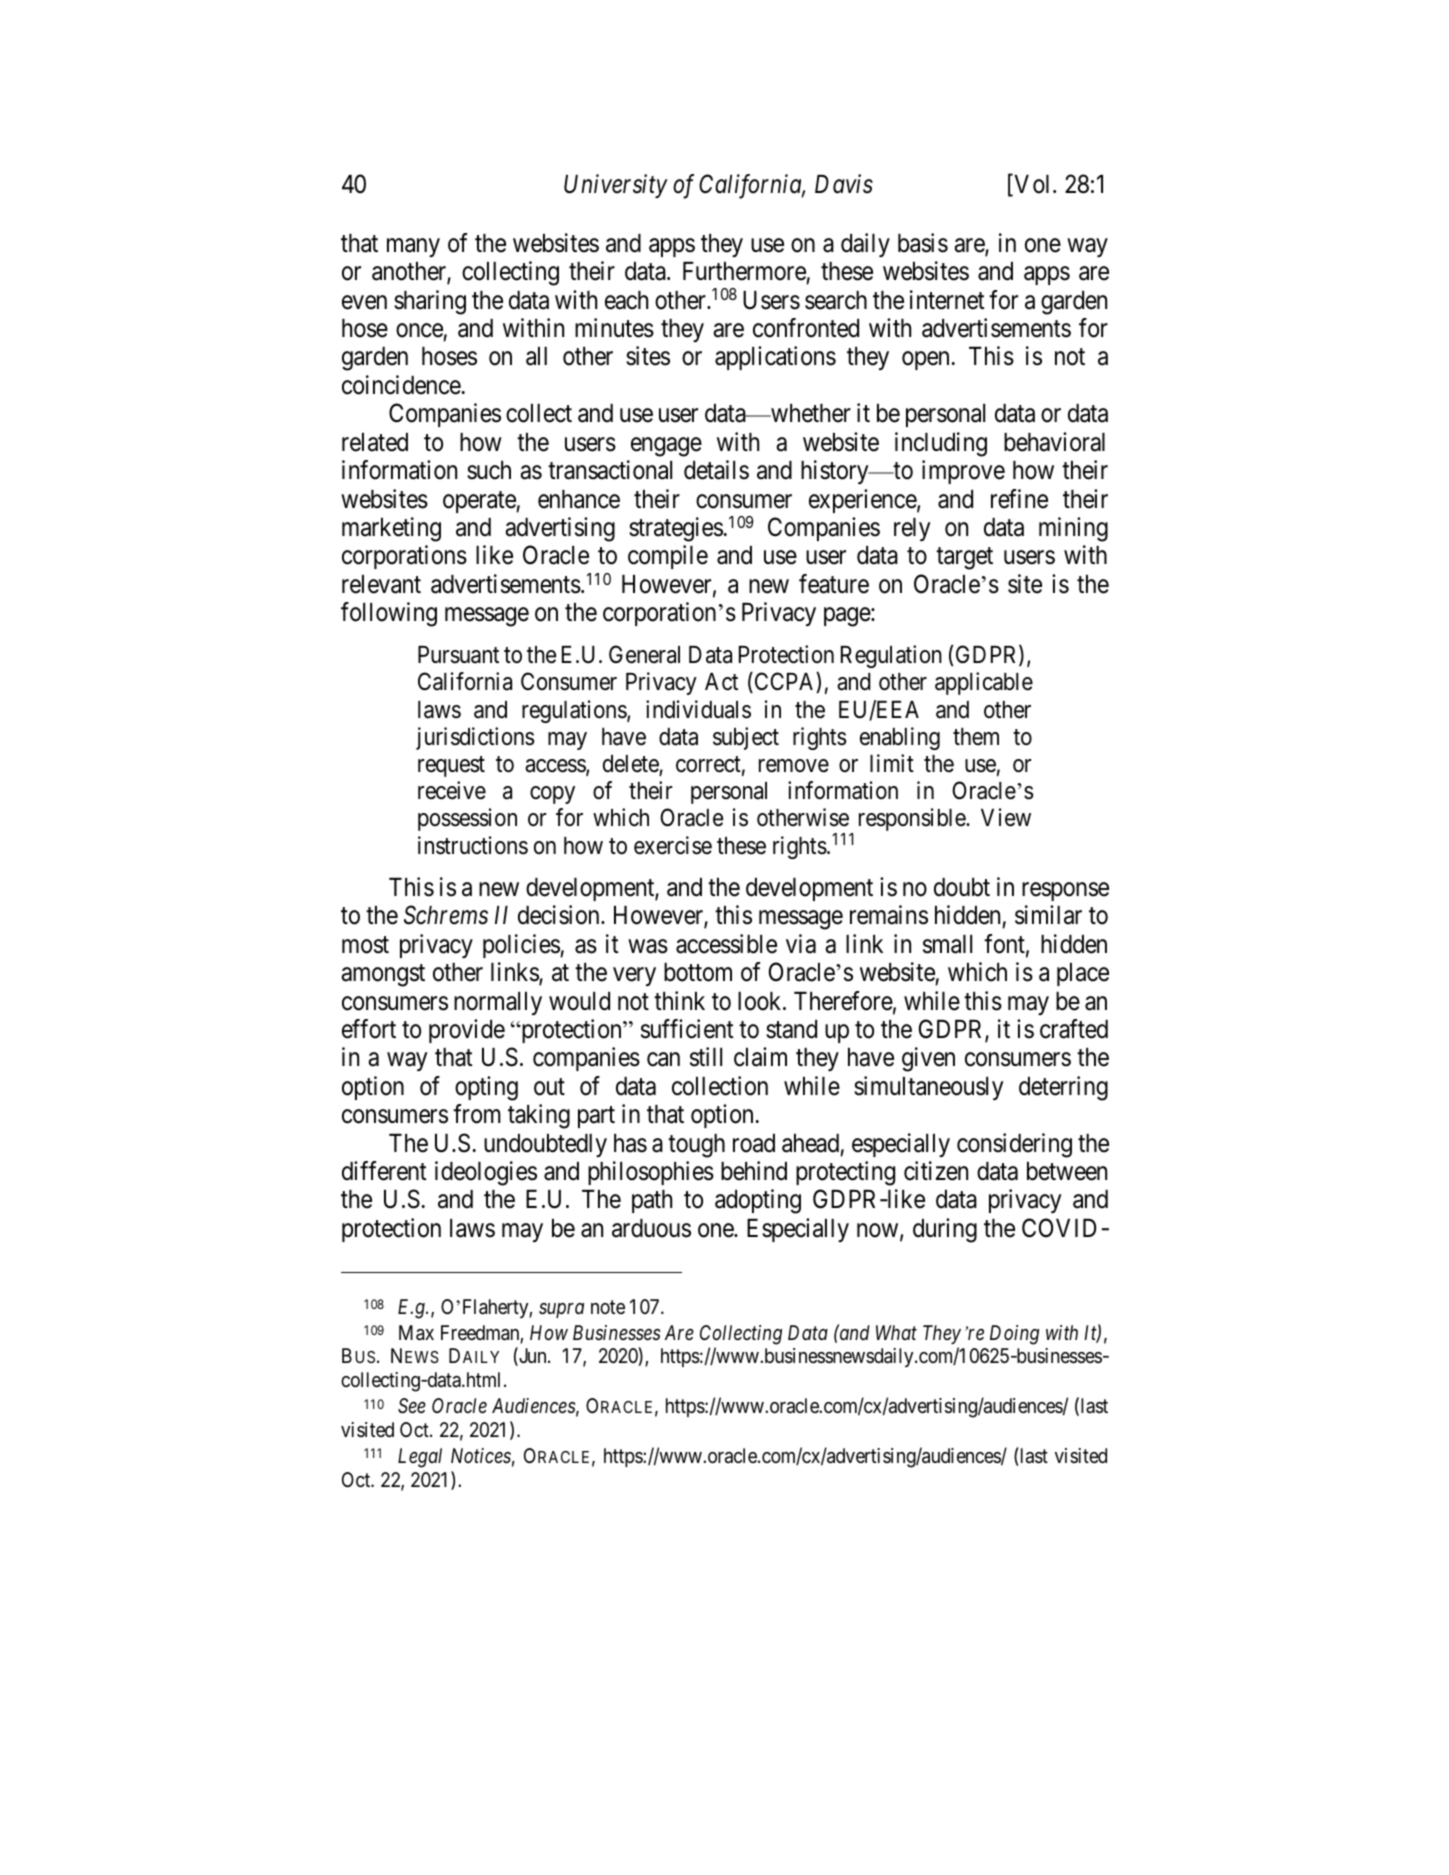 This screenshot has height=1875, width=1449. Describe the element at coordinates (412, 1406) in the screenshot. I see `See` at that location.
